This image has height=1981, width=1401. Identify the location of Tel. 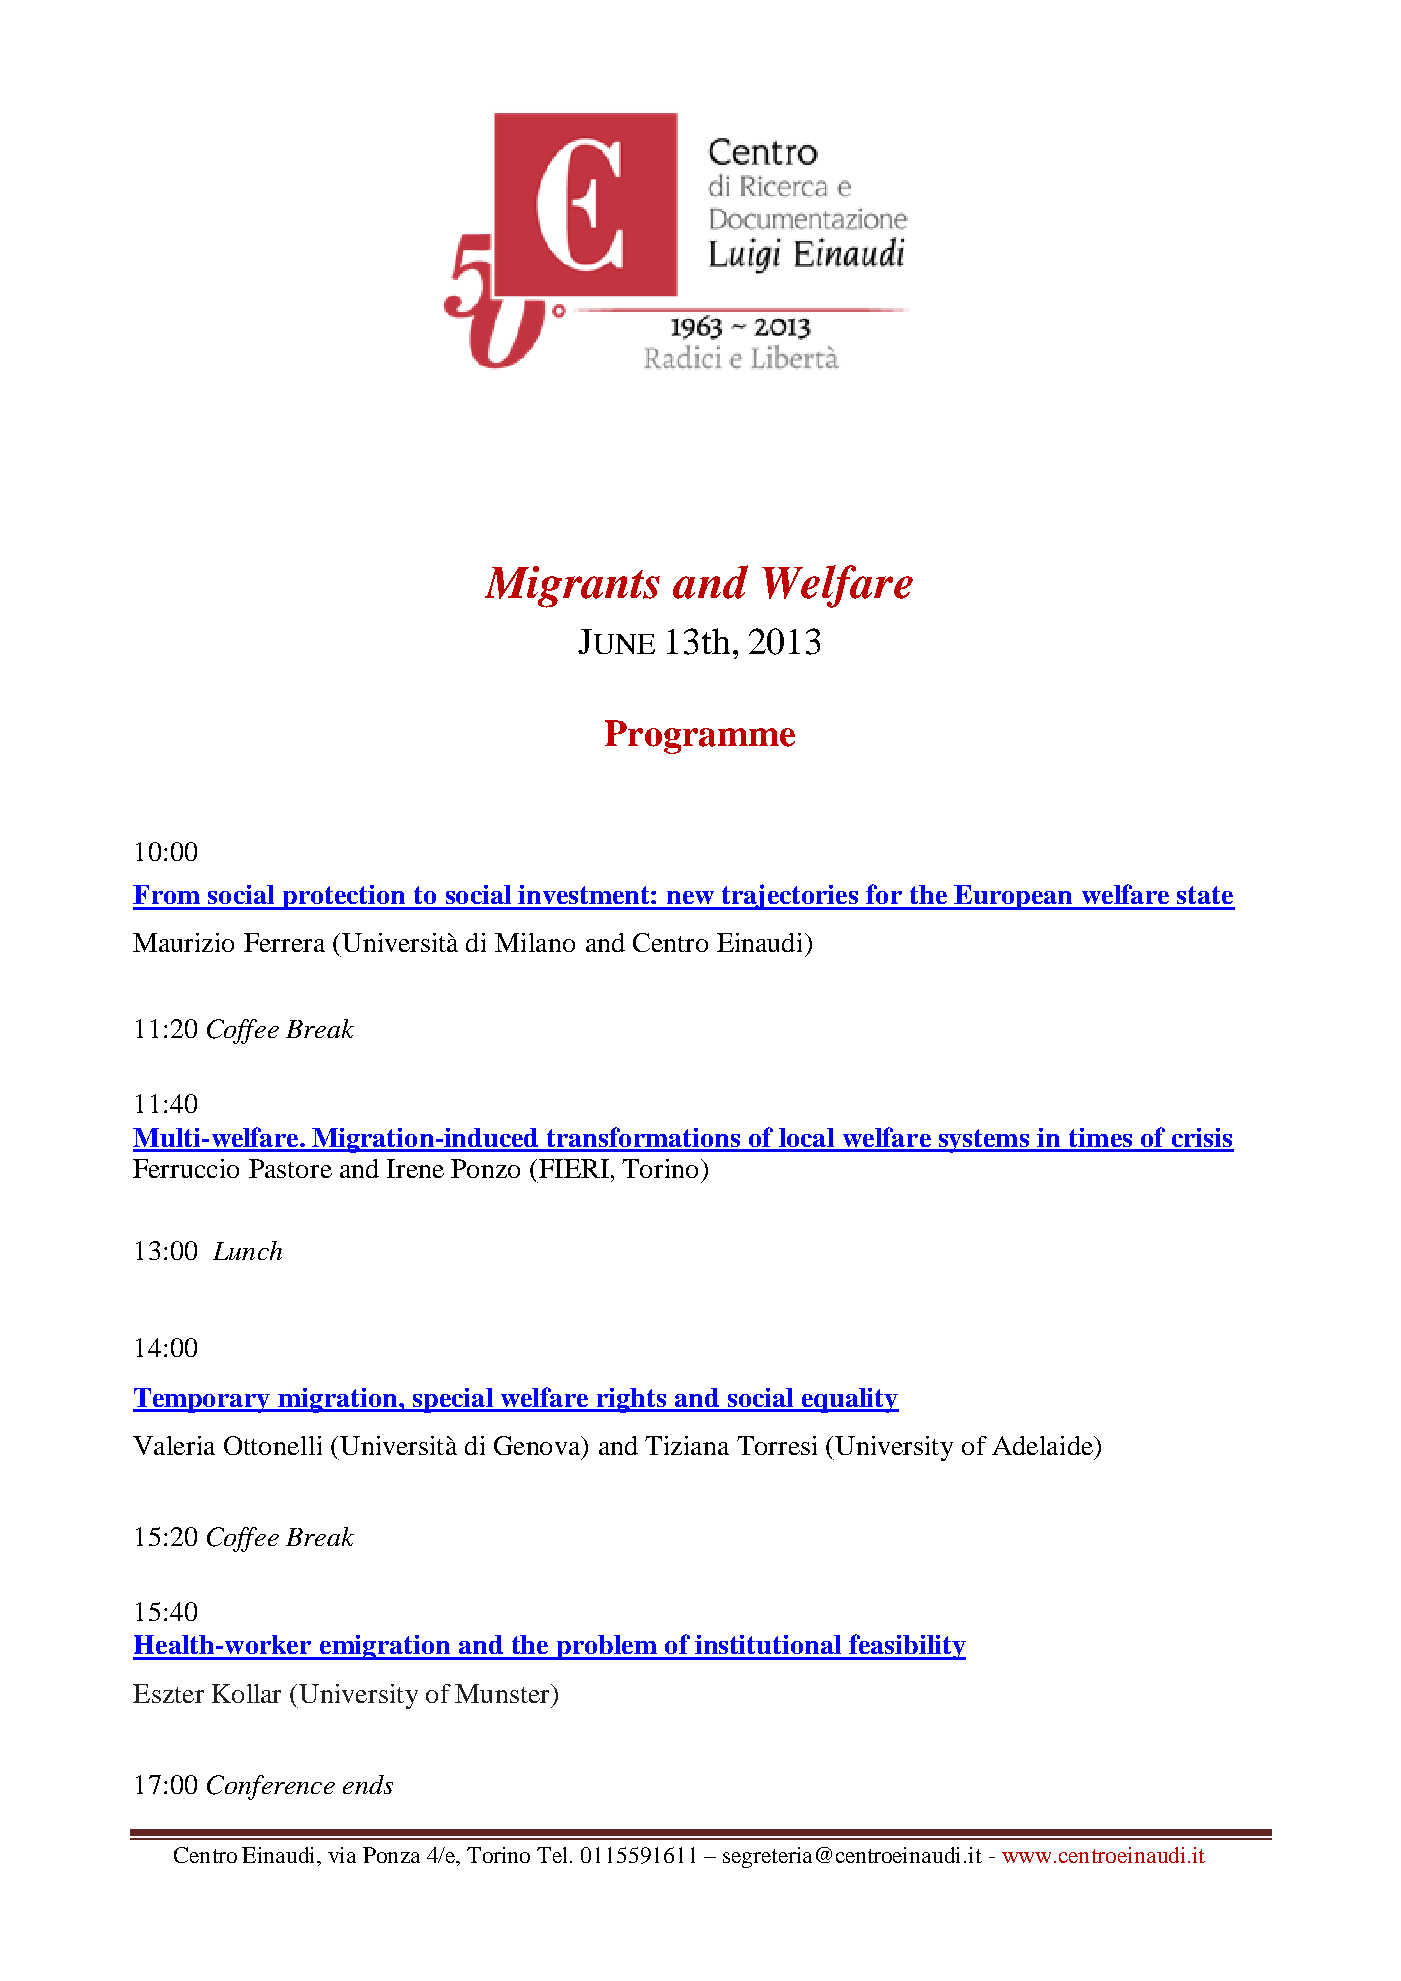
(554, 1855).
